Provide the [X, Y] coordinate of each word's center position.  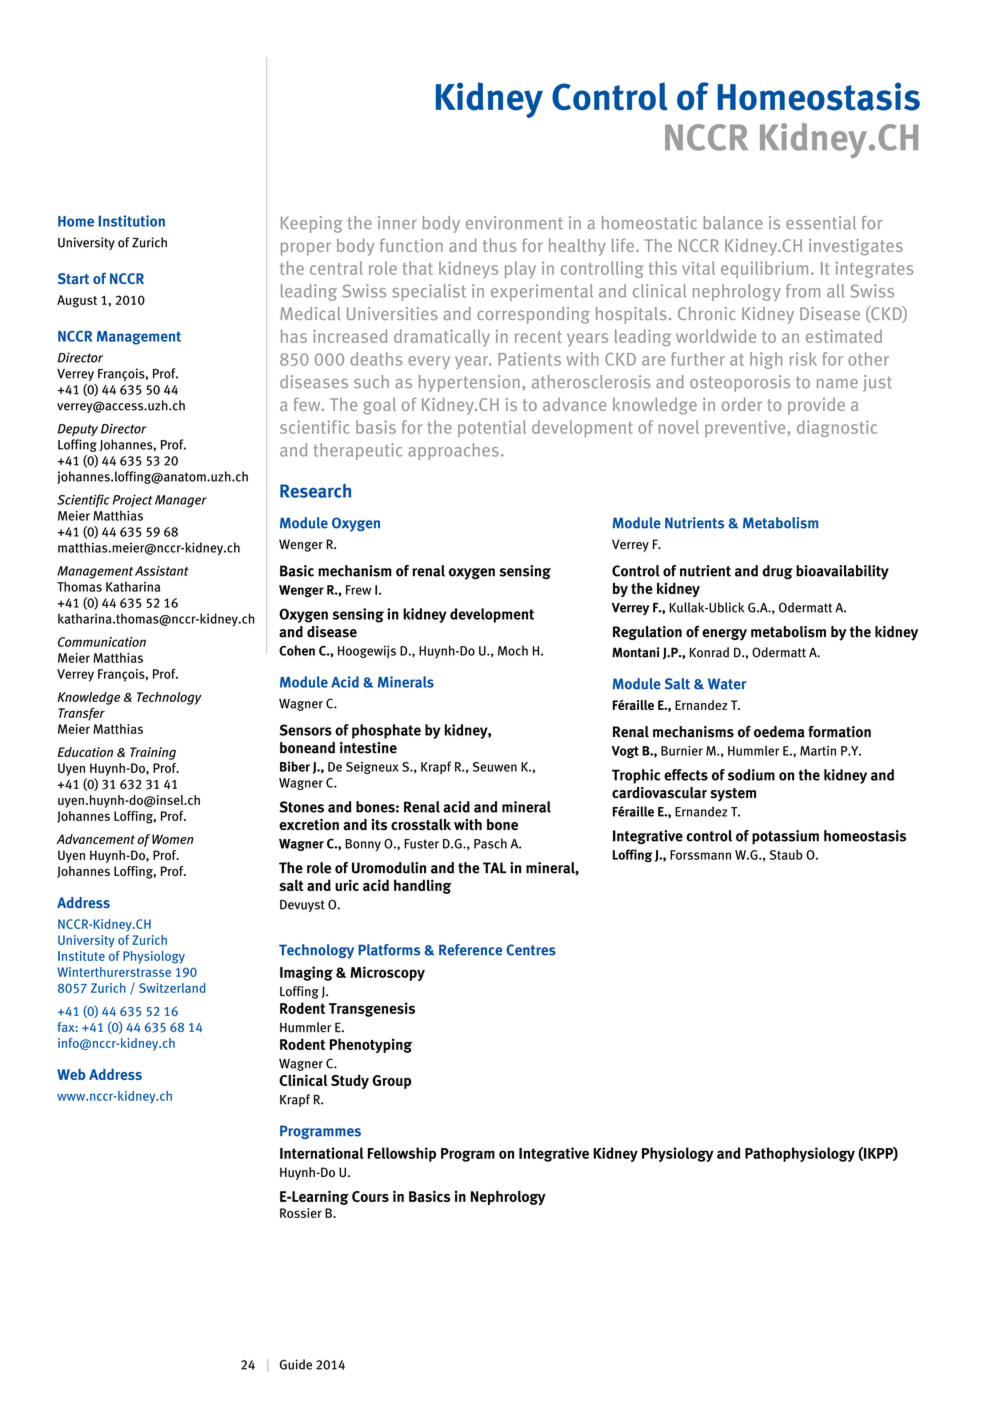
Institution [132, 221]
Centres [531, 950]
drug [777, 572]
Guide [296, 1364]
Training [153, 753]
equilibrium [764, 269]
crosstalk [421, 825]
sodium [751, 775]
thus [499, 245]
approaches [453, 451]
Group [391, 1082]
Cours [370, 1196]
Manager [181, 501]
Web [71, 1074]
